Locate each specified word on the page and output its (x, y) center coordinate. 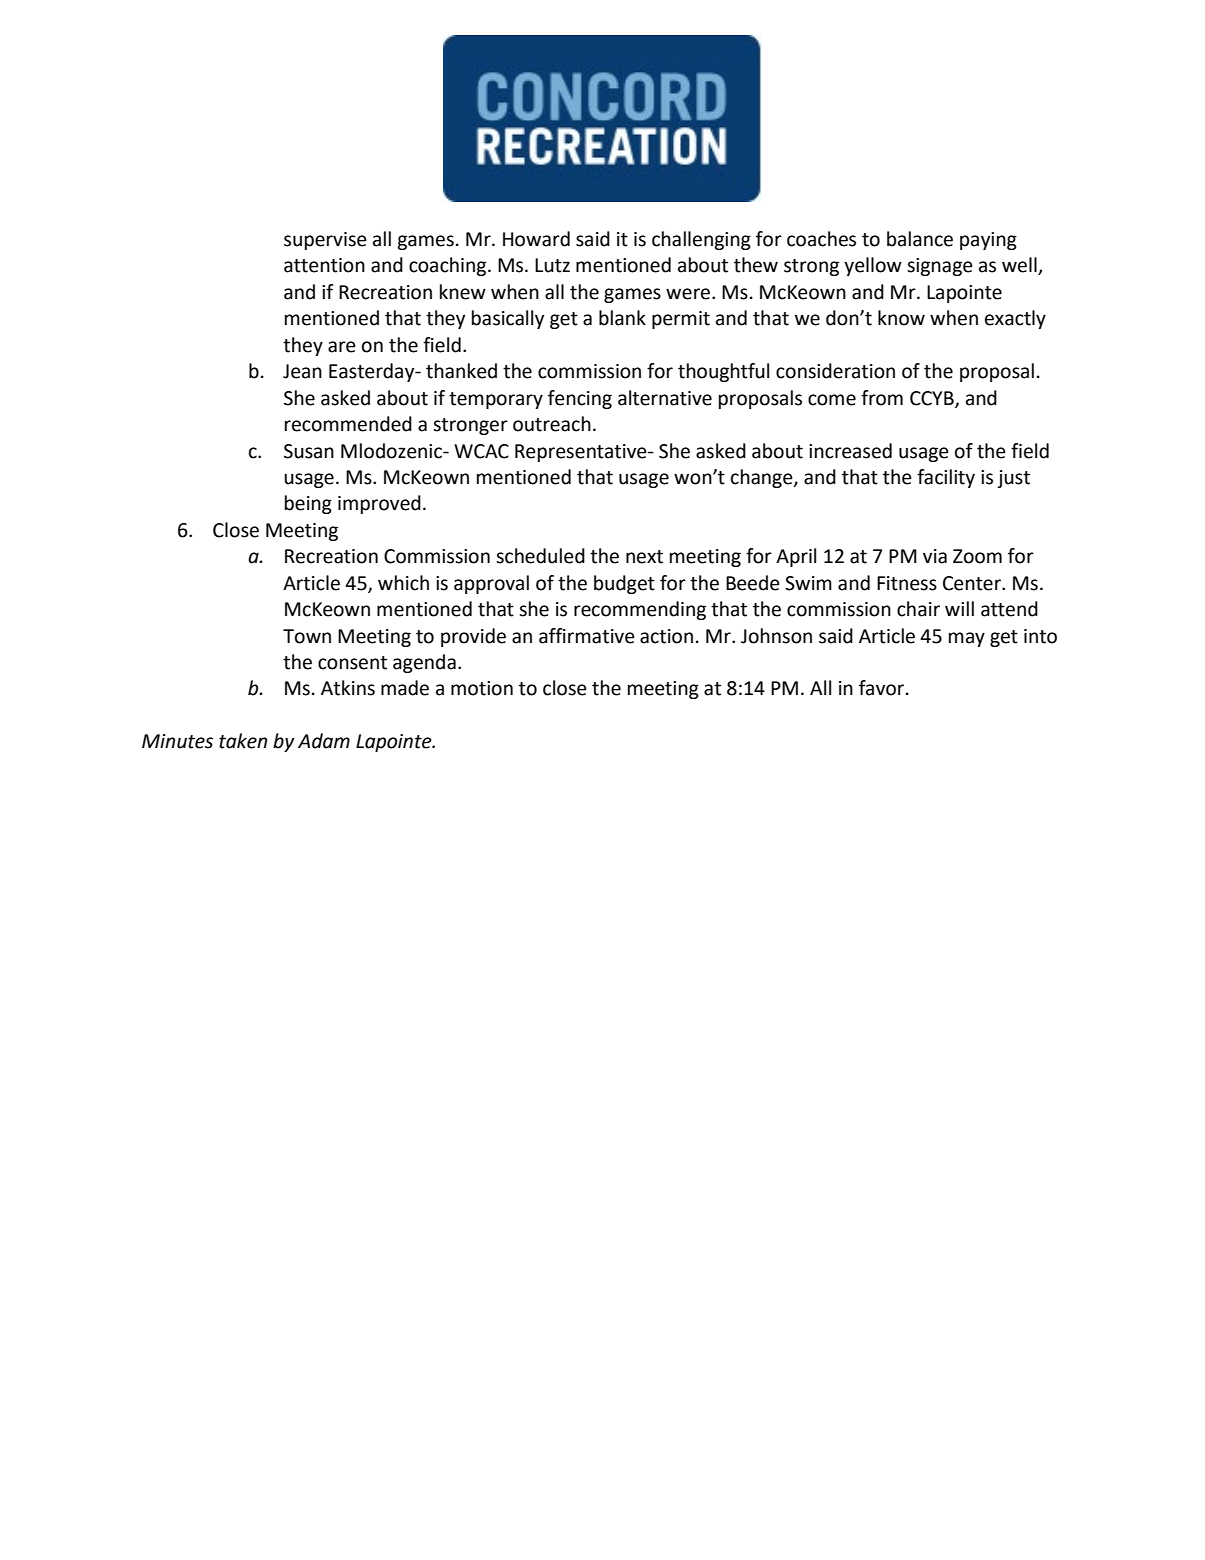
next (644, 557)
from (882, 398)
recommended (348, 424)
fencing (580, 399)
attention (324, 265)
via (935, 556)
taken (243, 741)
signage (940, 267)
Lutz (552, 265)
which (403, 583)
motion (482, 688)
